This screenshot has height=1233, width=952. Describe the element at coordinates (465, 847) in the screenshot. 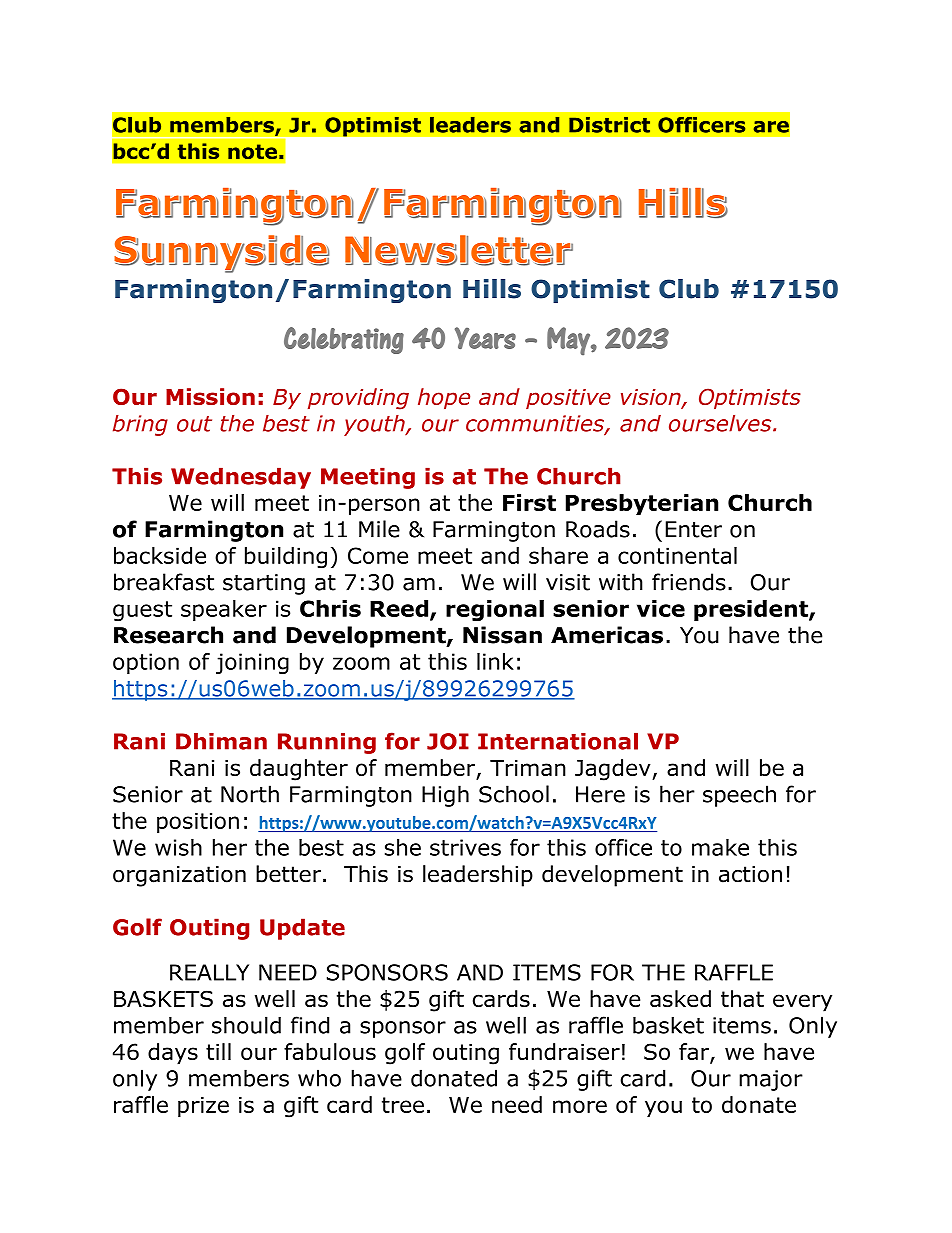

I see `strives` at that location.
